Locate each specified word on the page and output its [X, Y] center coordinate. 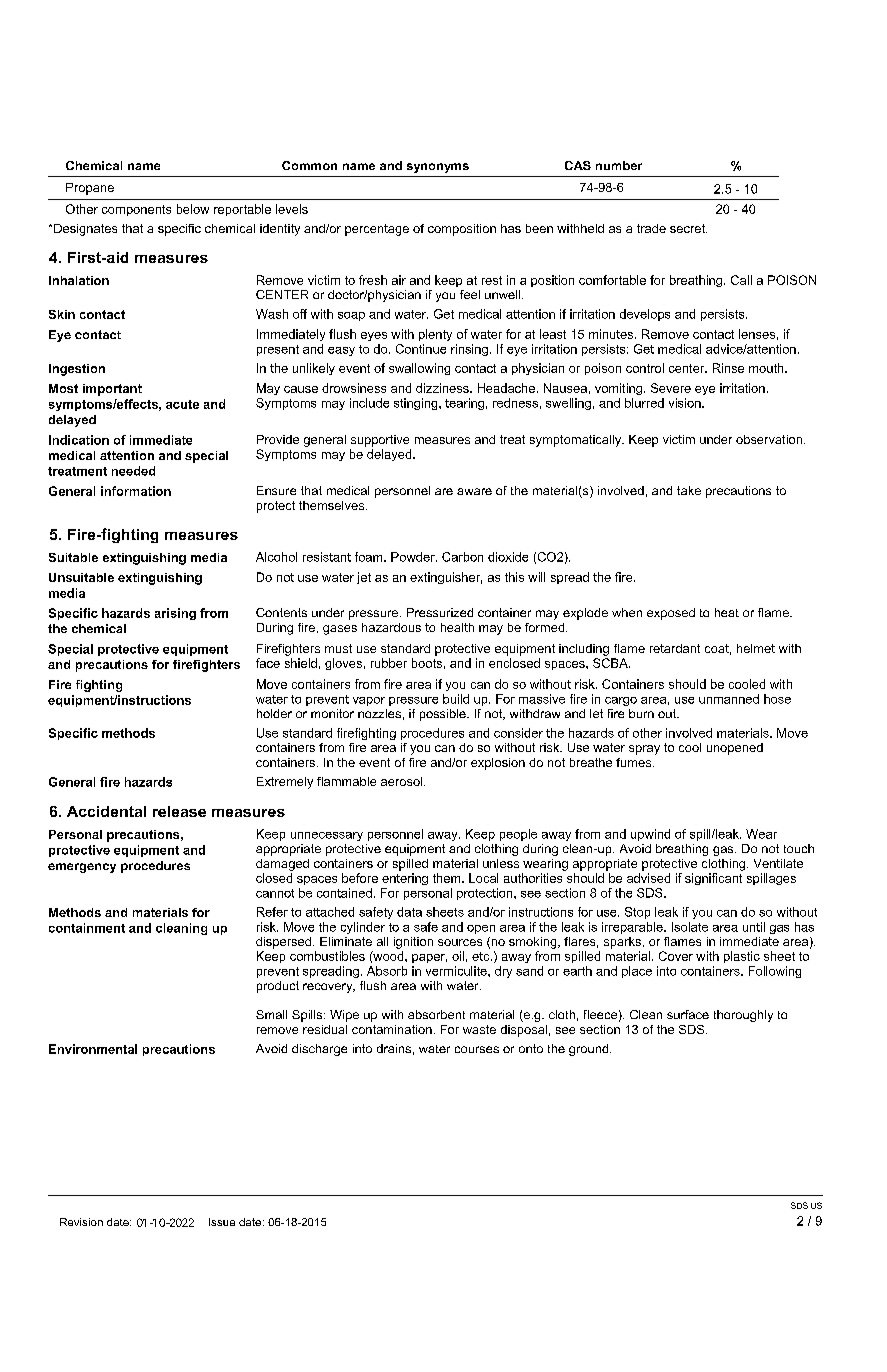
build [456, 699]
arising [175, 614]
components [136, 210]
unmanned [729, 699]
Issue [222, 1222]
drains [394, 1048]
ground [590, 1050]
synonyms [438, 168]
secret [688, 228]
